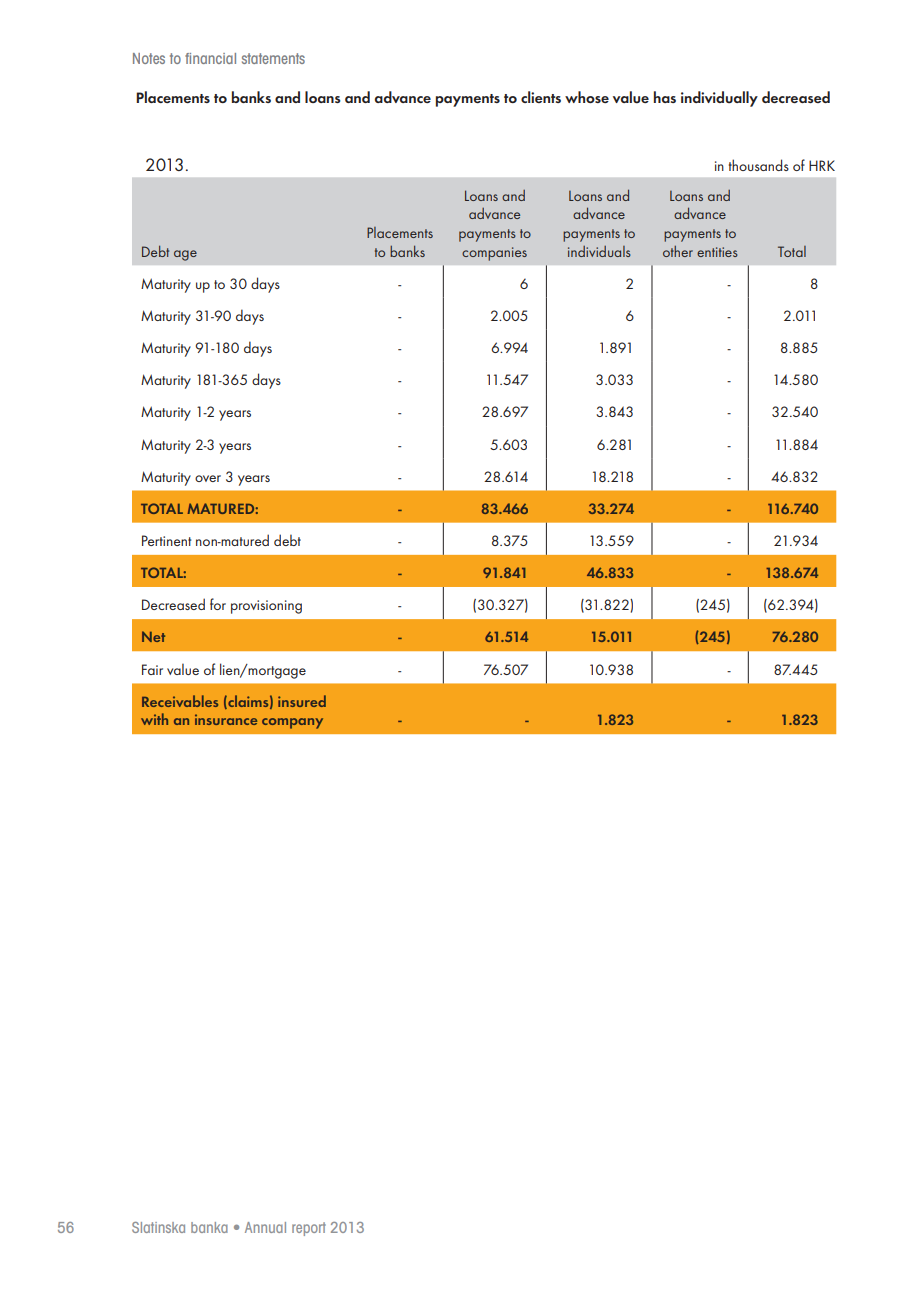 The width and height of the image is (924, 1308). What do you see at coordinates (665, 97) in the image?
I see `has` at bounding box center [665, 97].
